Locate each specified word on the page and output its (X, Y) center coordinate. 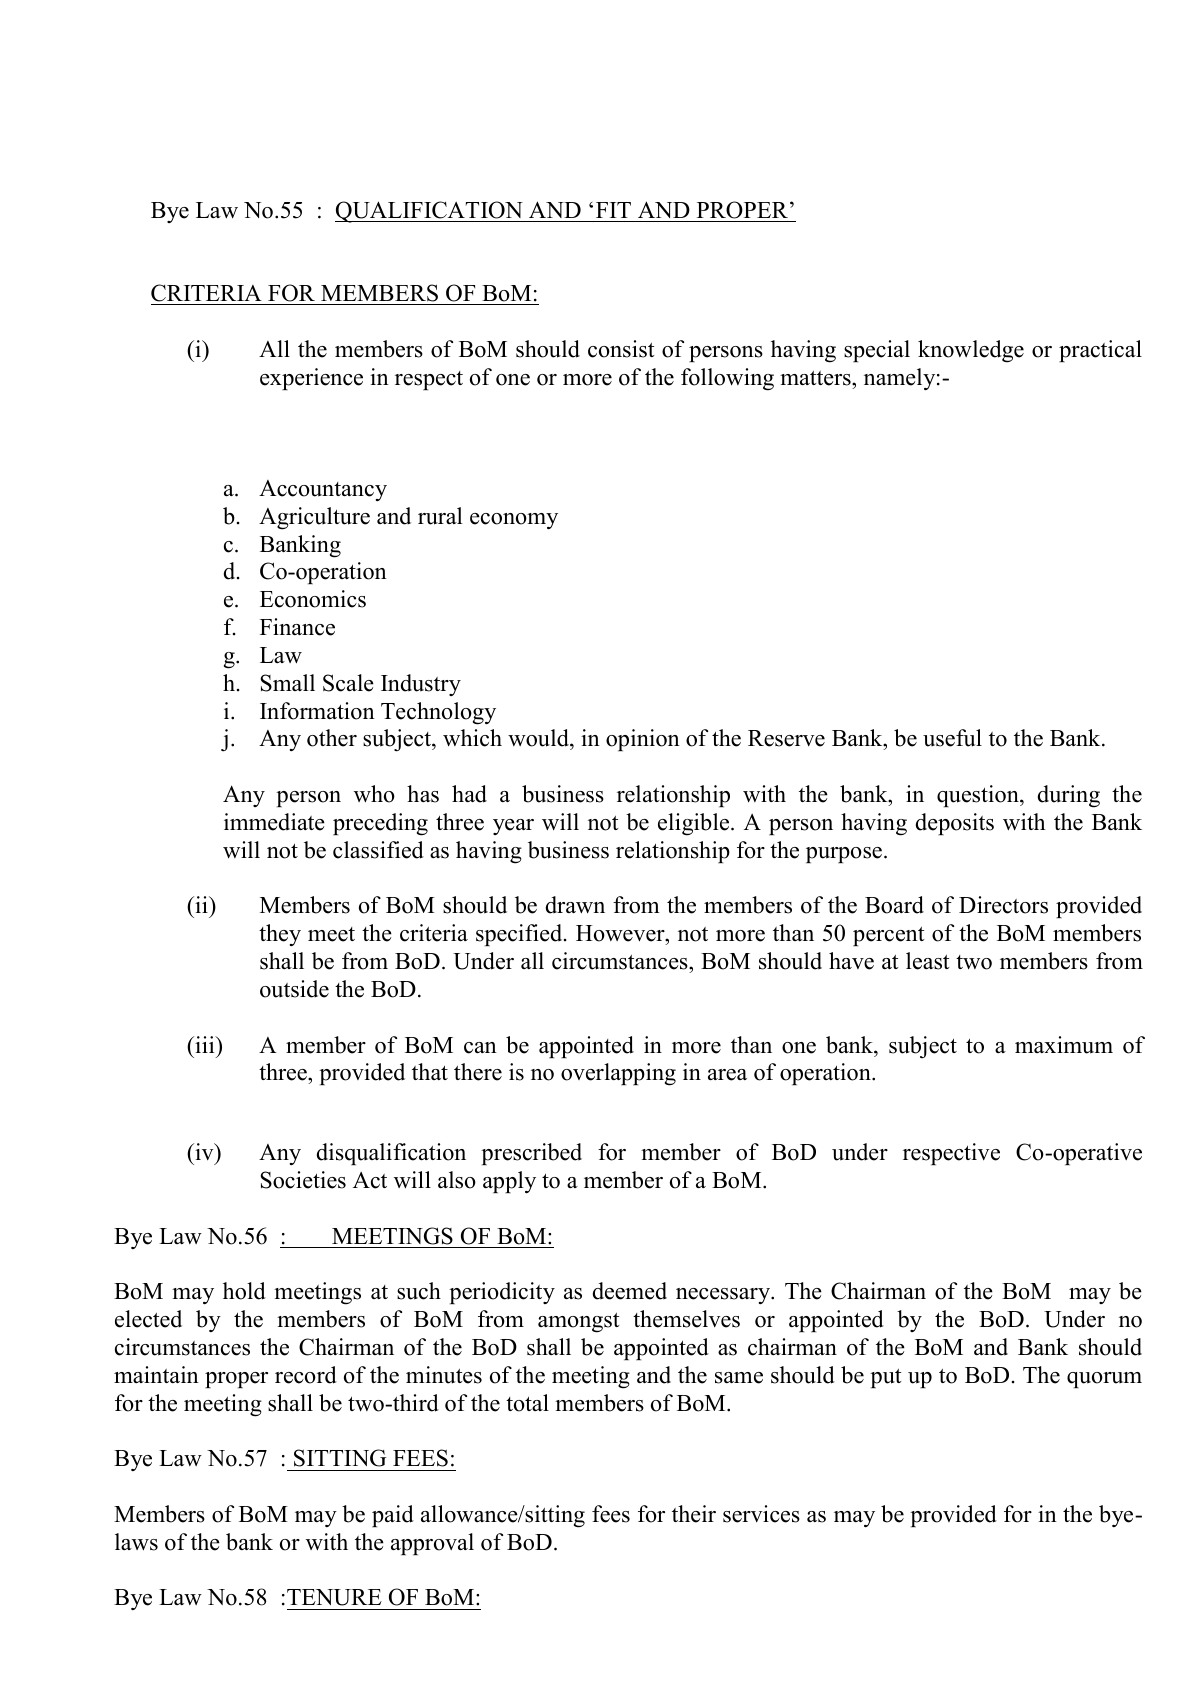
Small (287, 683)
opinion (643, 740)
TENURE (334, 1597)
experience (311, 379)
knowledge (971, 351)
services (761, 1514)
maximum (1064, 1045)
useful (952, 738)
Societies (303, 1180)
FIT (613, 210)
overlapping (618, 1074)
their (694, 1514)
